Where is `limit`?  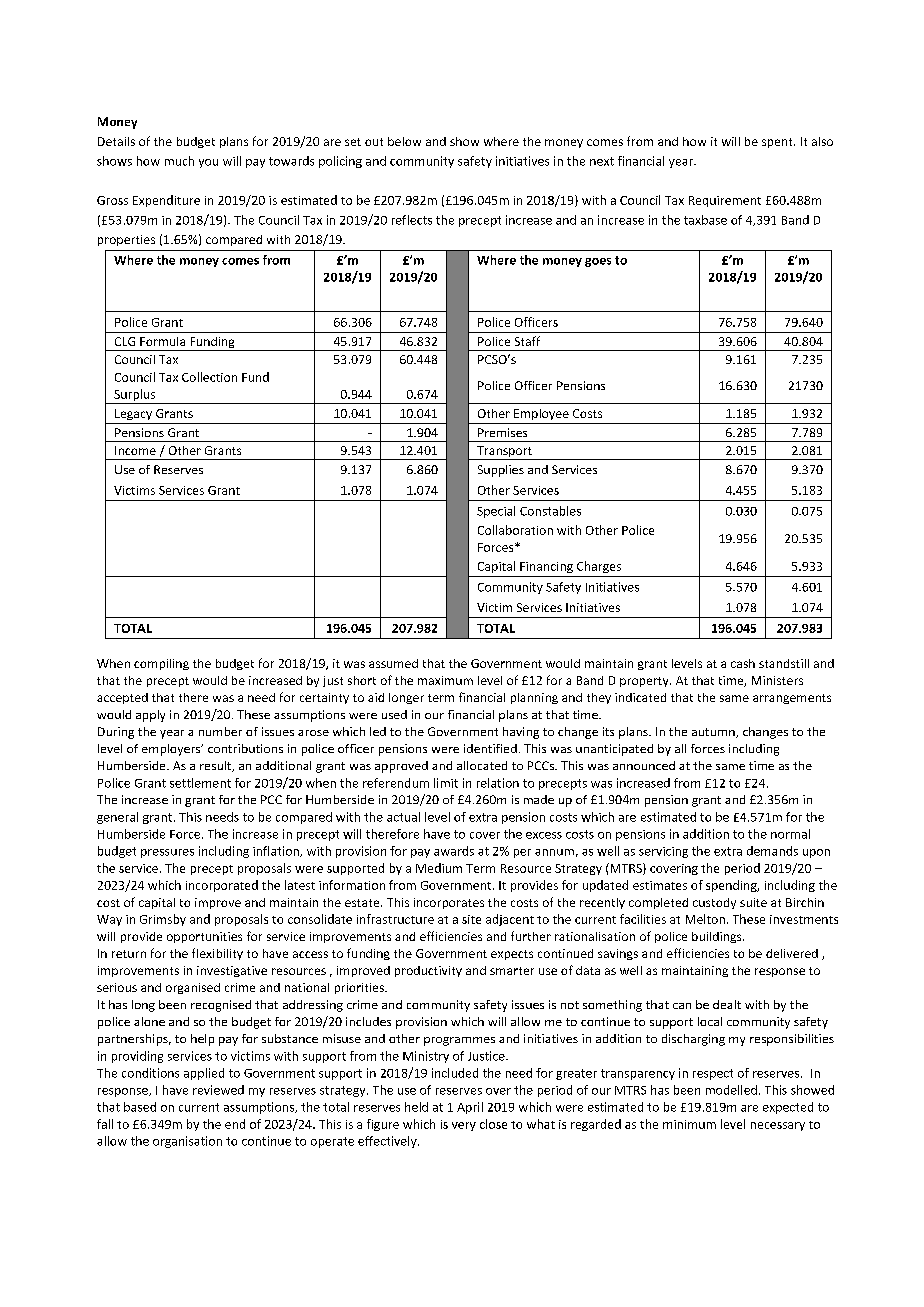 limit is located at coordinates (446, 783).
